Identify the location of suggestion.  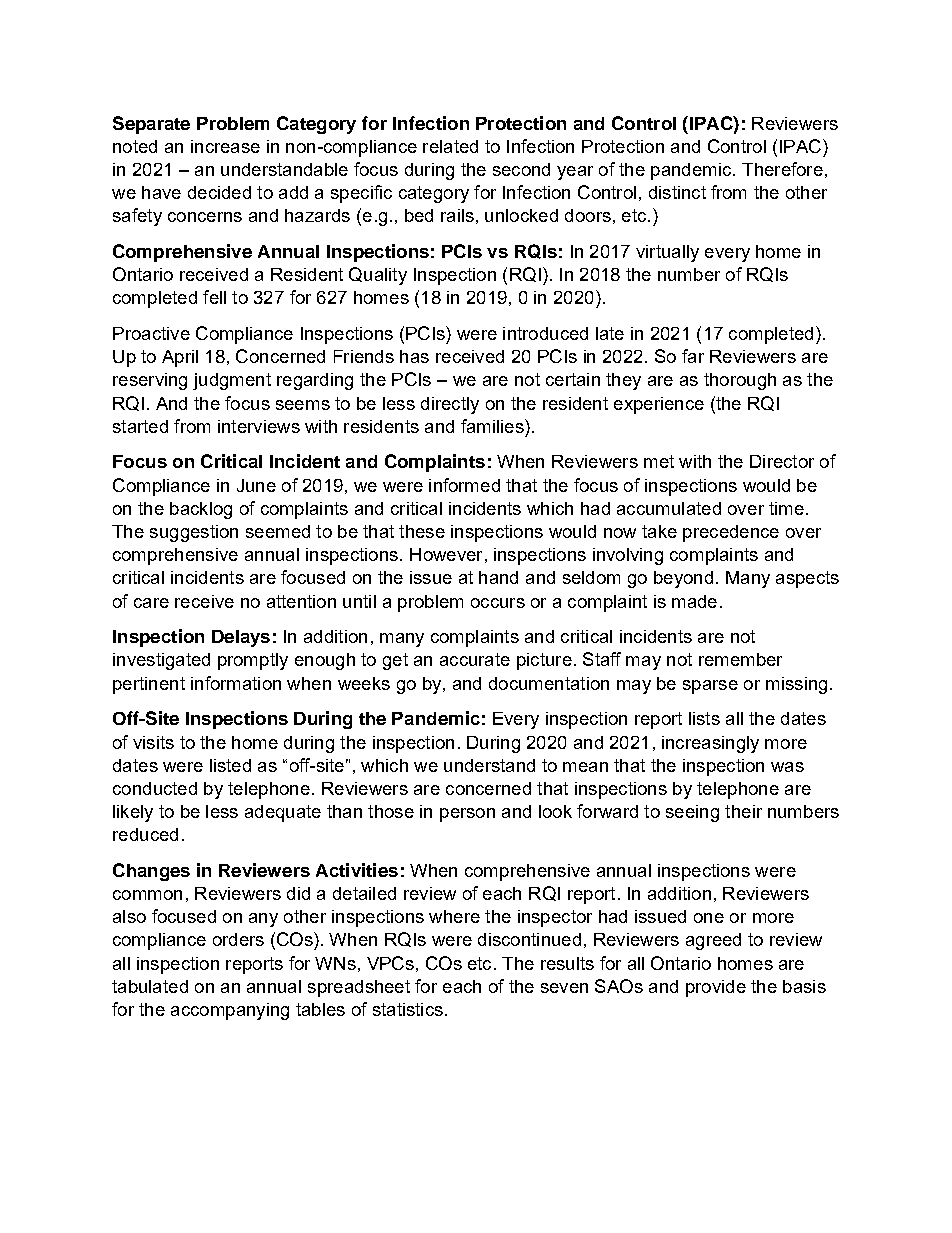
(194, 533).
